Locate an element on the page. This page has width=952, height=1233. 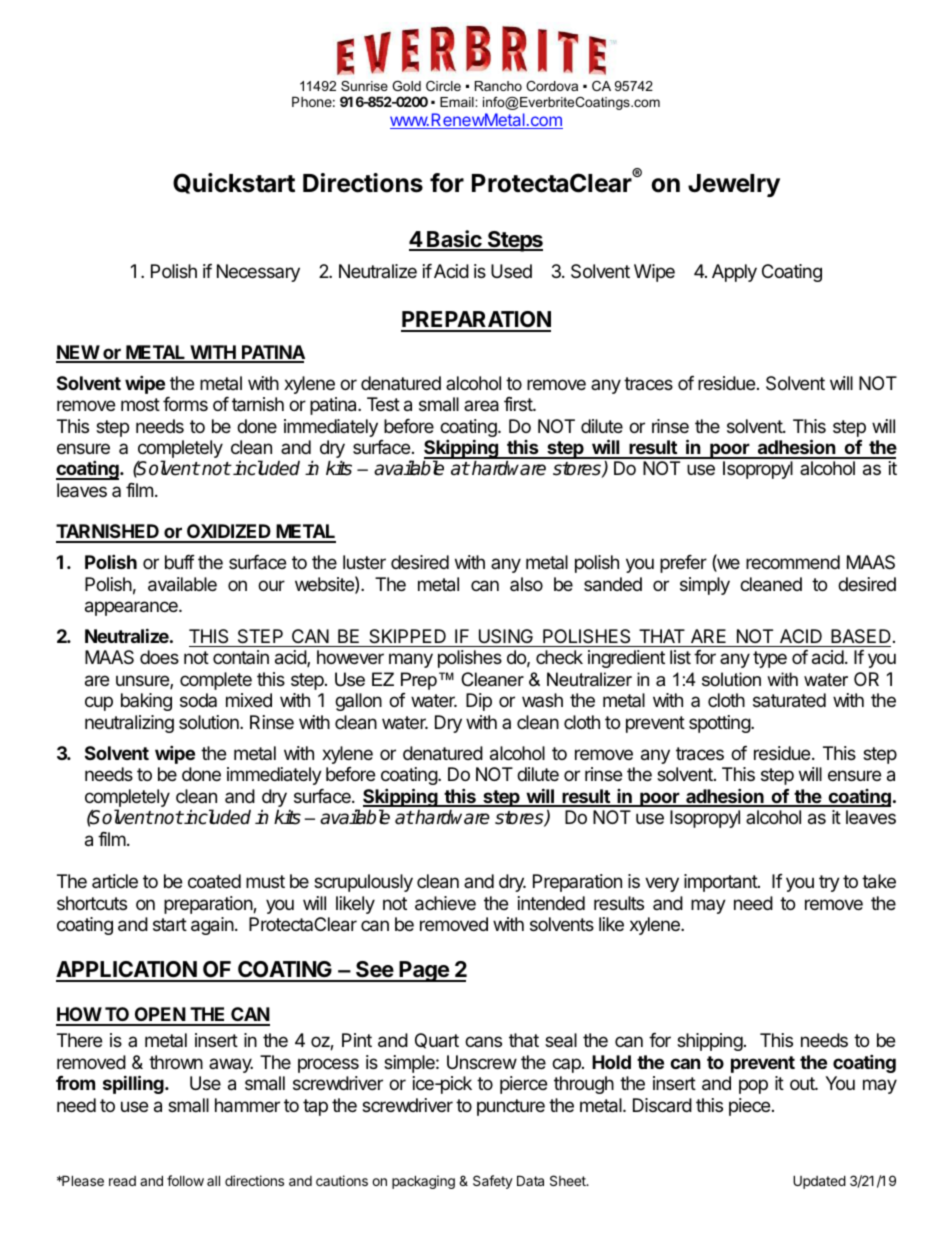
forms is located at coordinates (185, 404).
